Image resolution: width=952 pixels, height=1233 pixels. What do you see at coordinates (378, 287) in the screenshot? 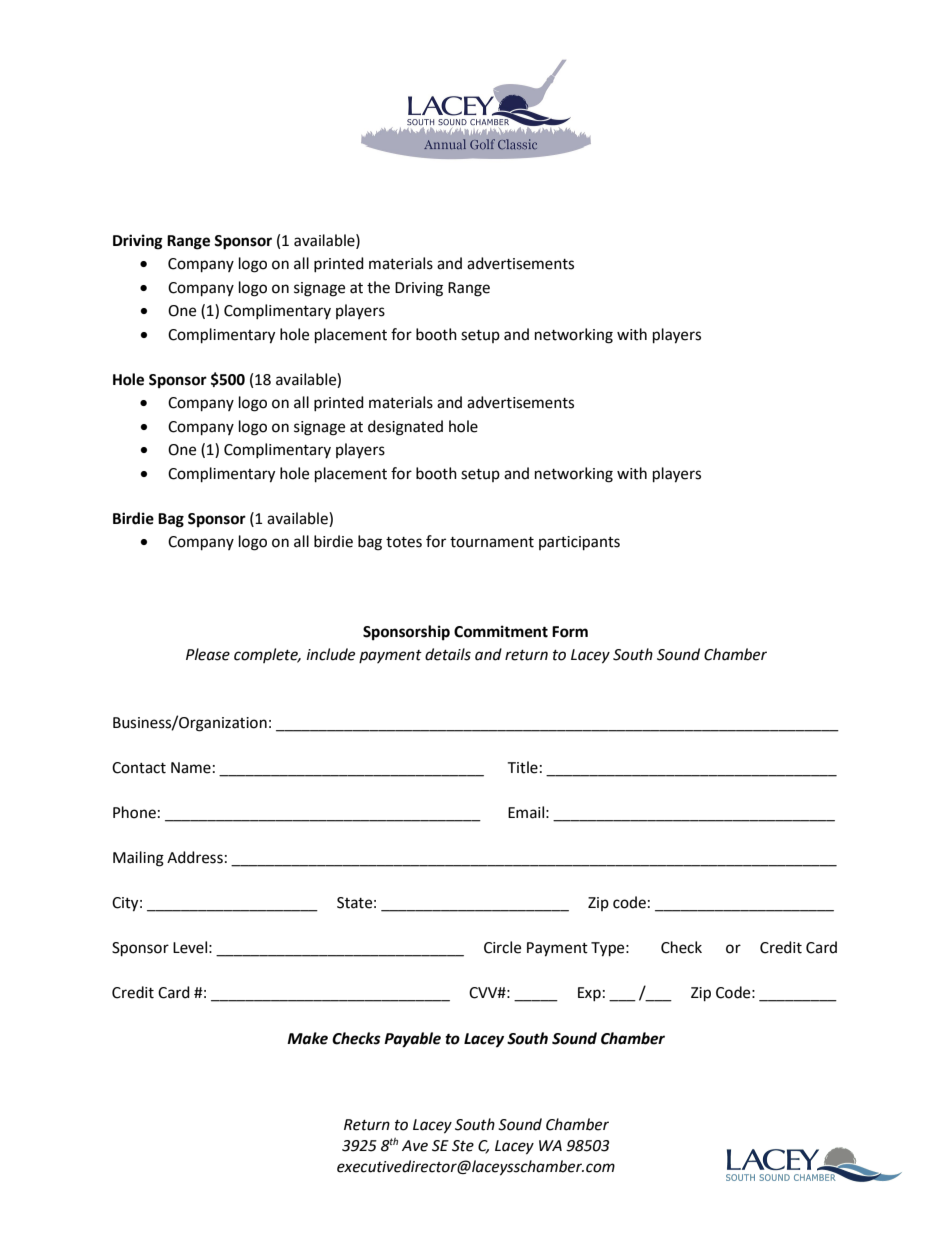
I see `the` at bounding box center [378, 287].
